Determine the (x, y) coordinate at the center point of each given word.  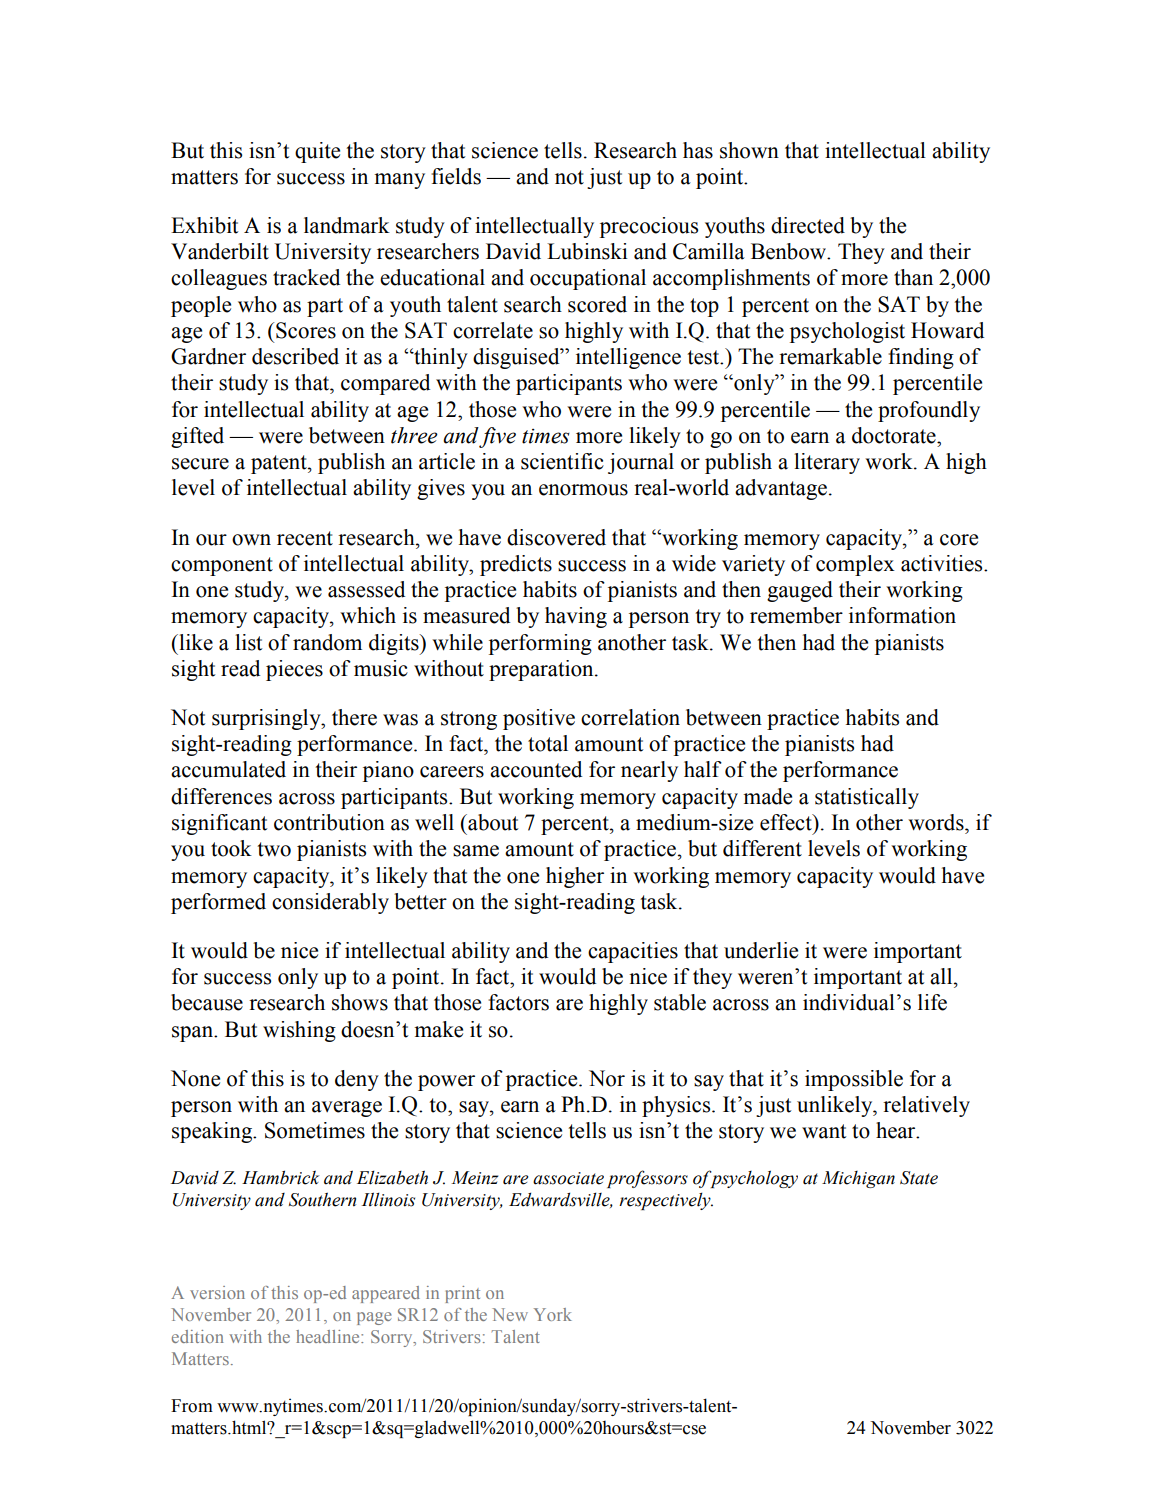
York (553, 1314)
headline (329, 1336)
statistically (867, 798)
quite (317, 152)
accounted (536, 769)
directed (808, 225)
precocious (649, 227)
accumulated (228, 769)
